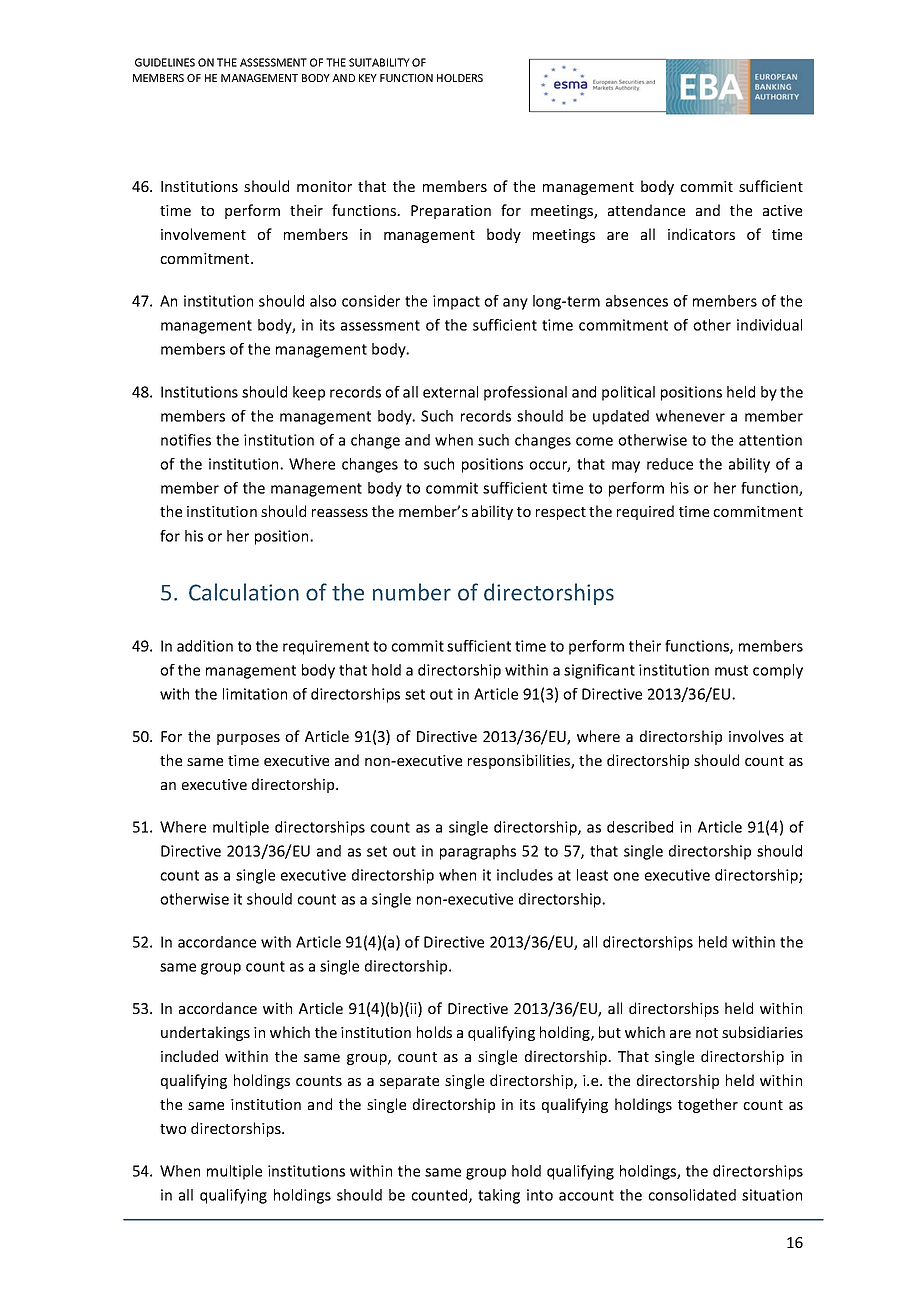 This screenshot has height=1308, width=924. What do you see at coordinates (165, 62) in the screenshot?
I see `GUIDELINES` at bounding box center [165, 62].
